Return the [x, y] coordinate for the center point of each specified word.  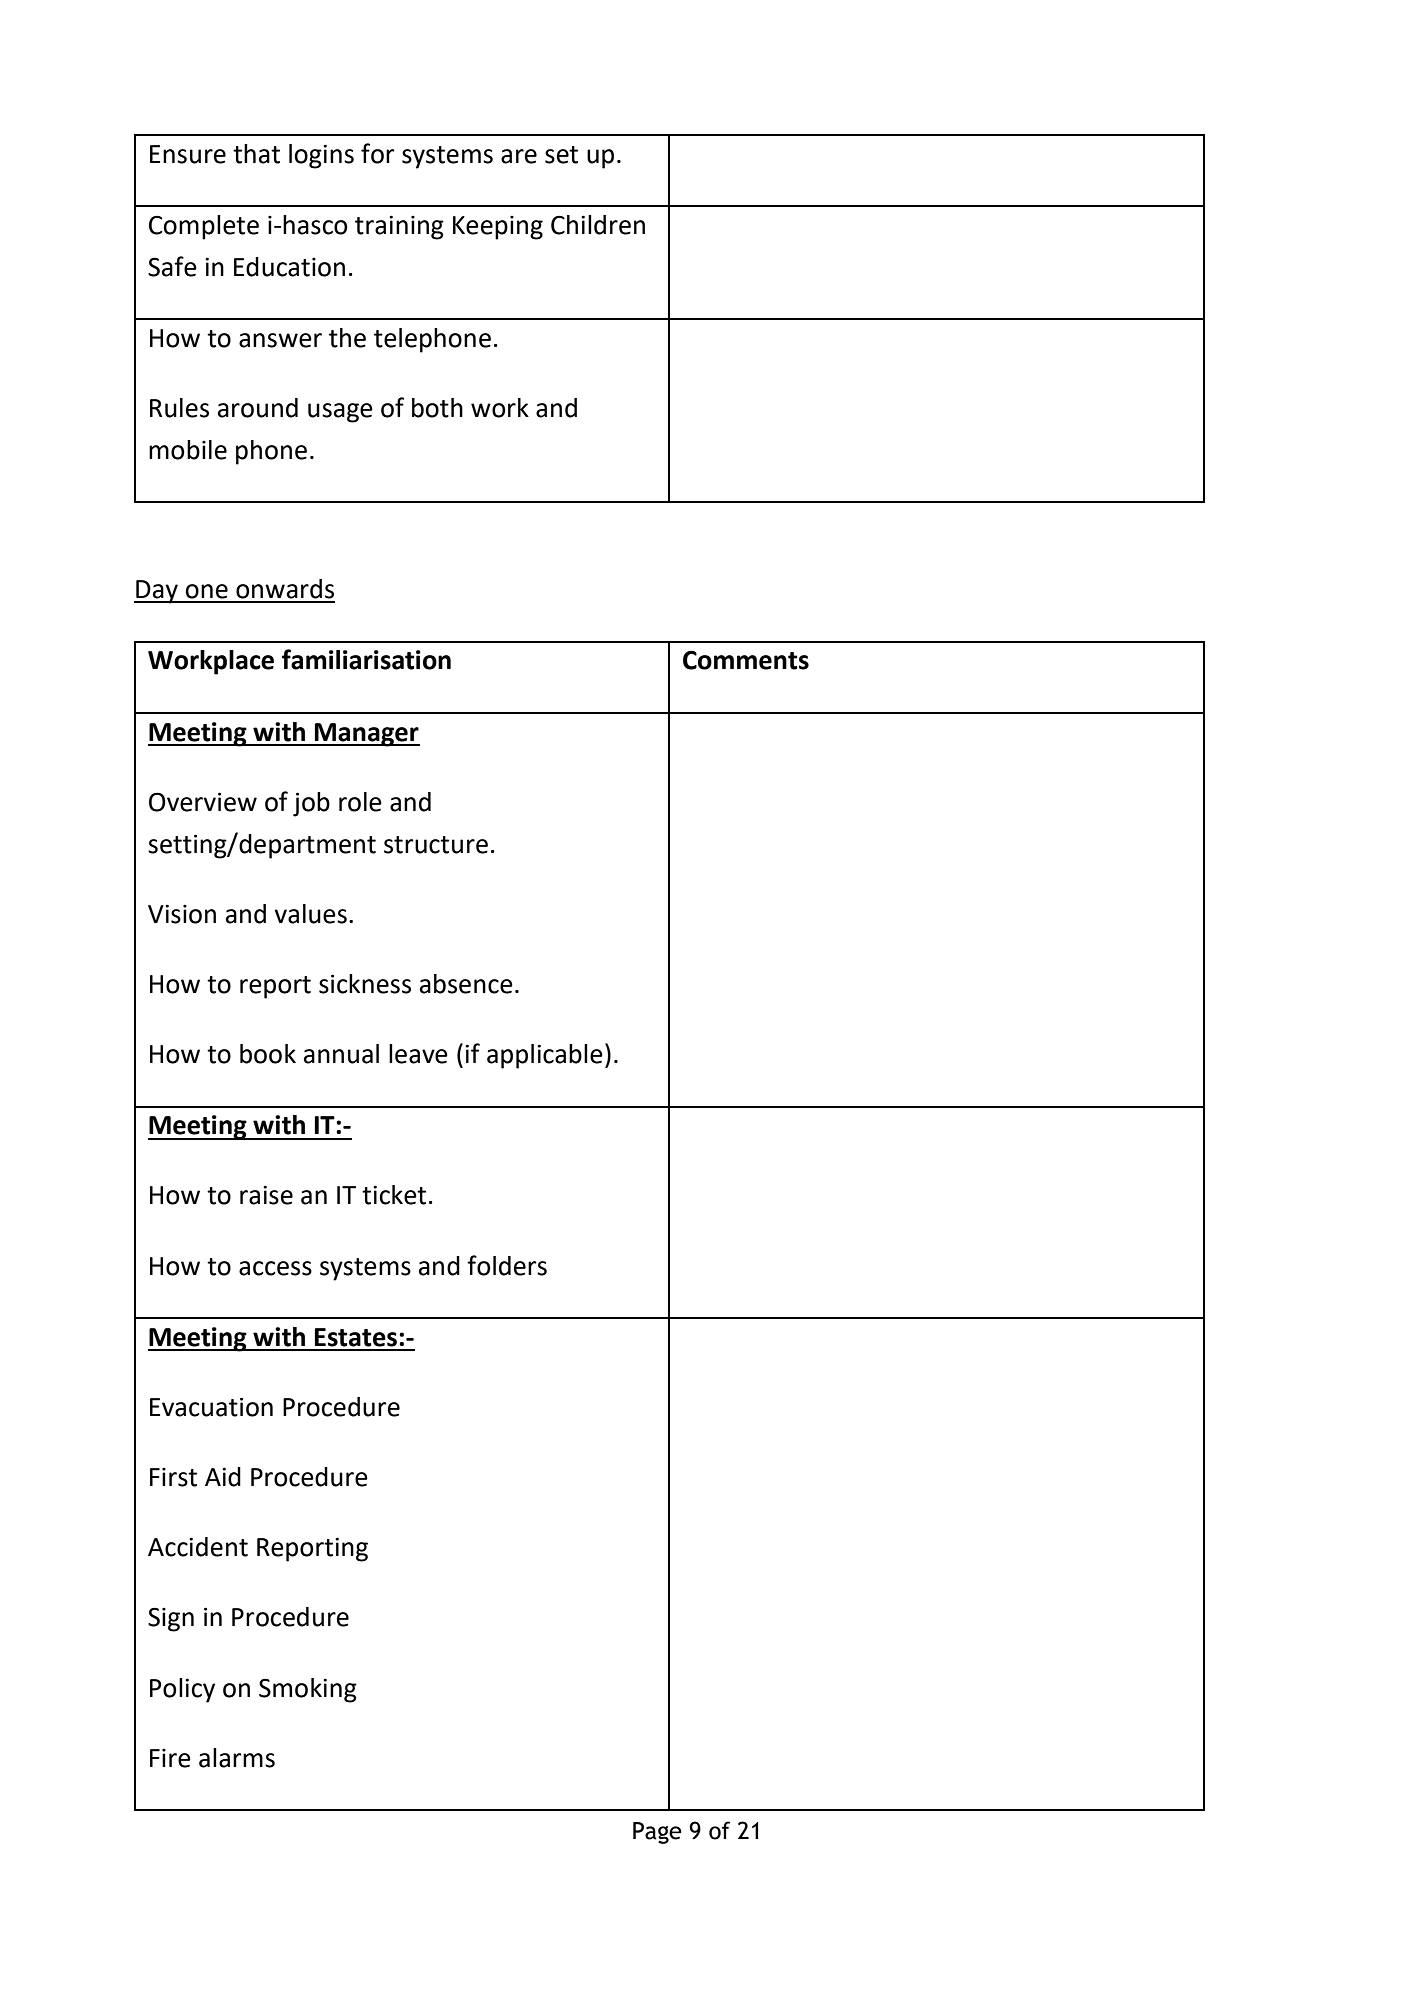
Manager [366, 735]
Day [157, 592]
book [268, 1054]
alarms [237, 1758]
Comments [746, 660]
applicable [545, 1056]
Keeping [498, 228]
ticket [394, 1195]
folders [507, 1265]
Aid [223, 1477]
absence [466, 984]
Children [598, 225]
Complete [204, 227]
